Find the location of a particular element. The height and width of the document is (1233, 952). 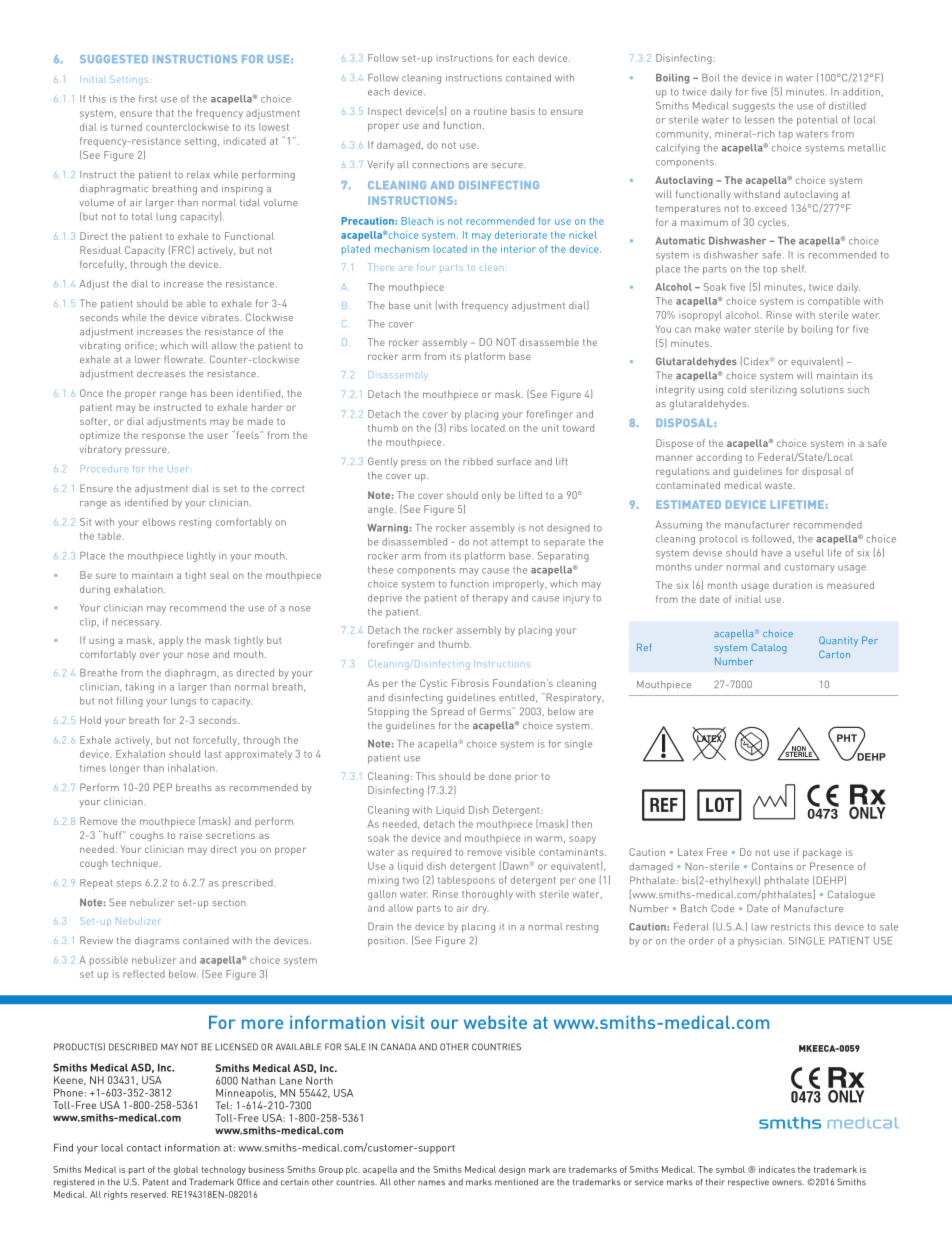

shelf is located at coordinates (793, 269).
